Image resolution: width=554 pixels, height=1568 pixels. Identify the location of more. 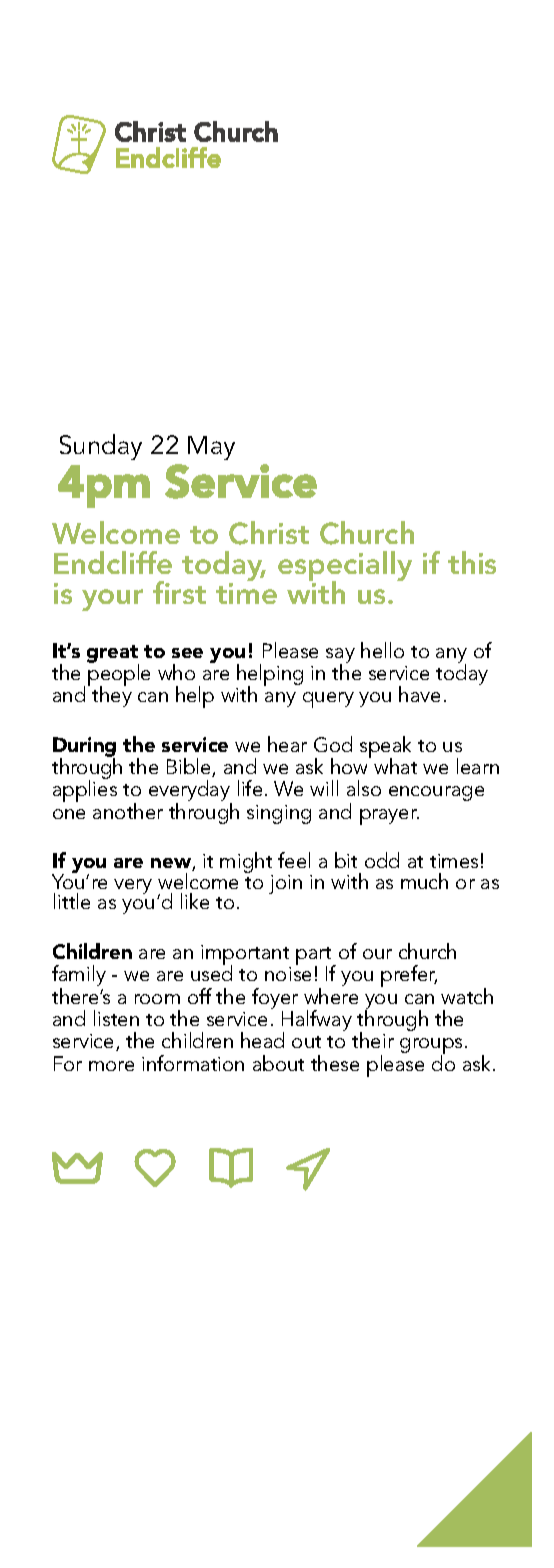
(111, 1066).
